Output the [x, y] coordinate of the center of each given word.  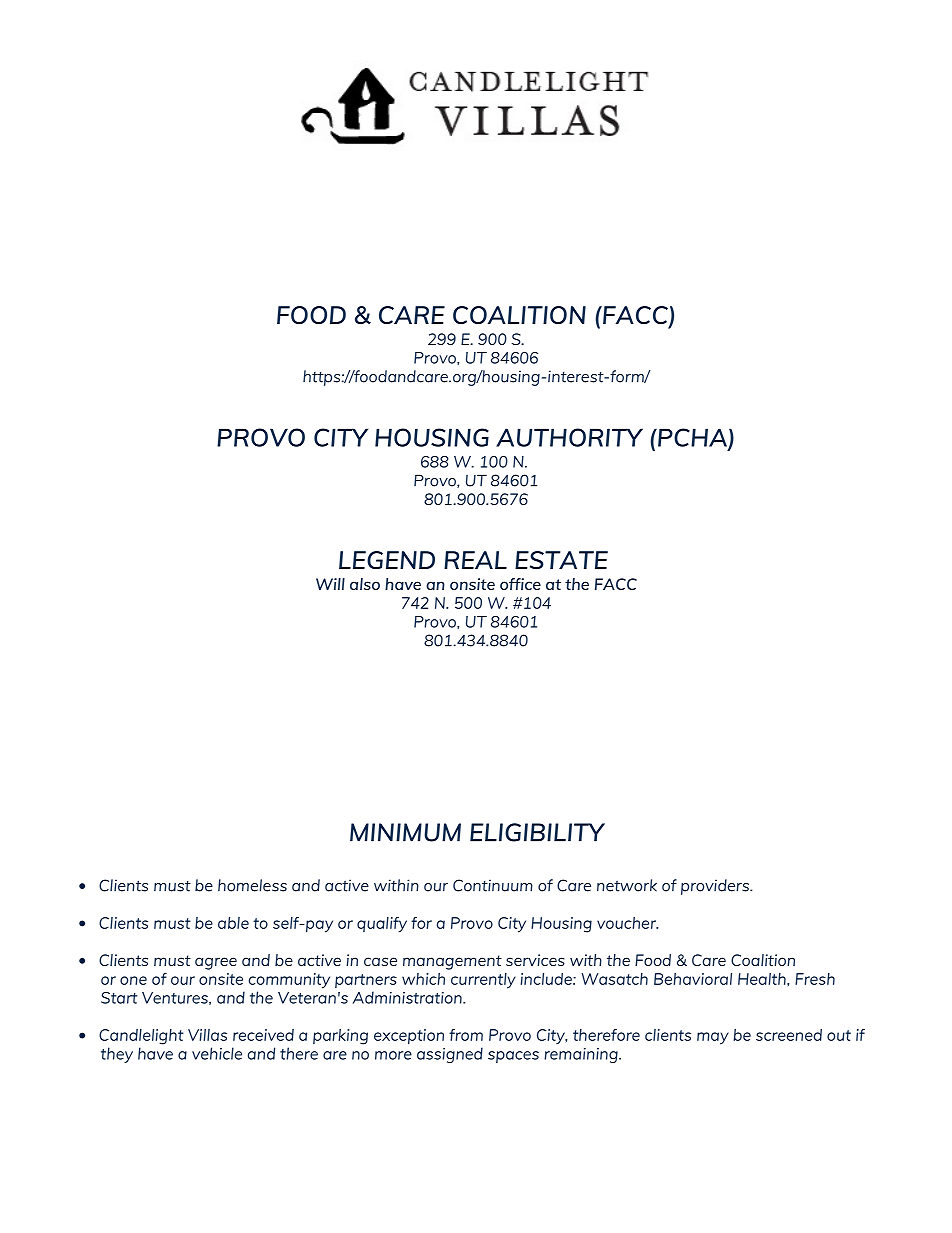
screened [789, 1035]
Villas [207, 1035]
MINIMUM [405, 832]
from [466, 1035]
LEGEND [387, 560]
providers [716, 887]
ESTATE [561, 560]
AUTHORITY [569, 437]
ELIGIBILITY [537, 832]
